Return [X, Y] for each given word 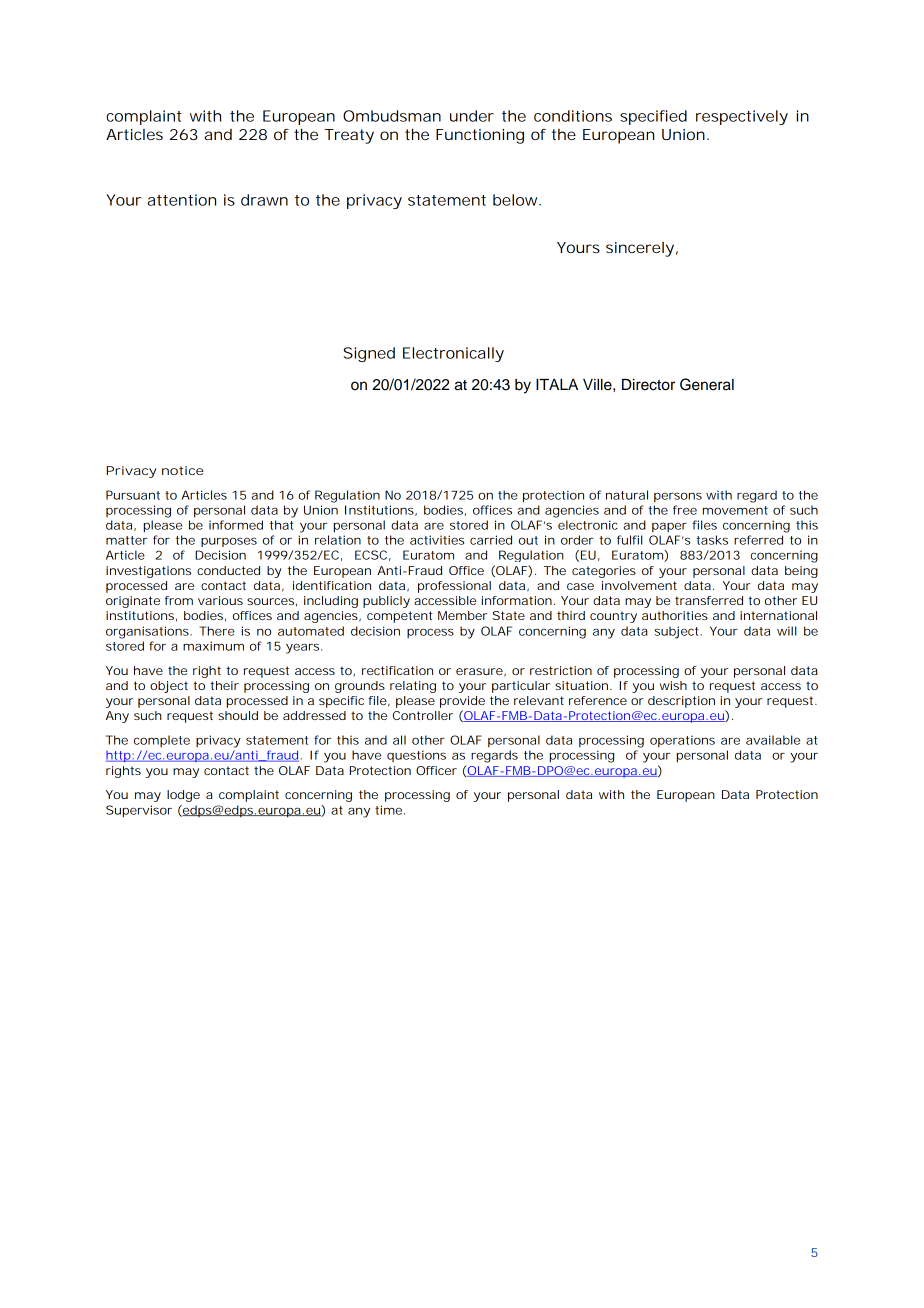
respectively [742, 117]
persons [678, 497]
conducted [228, 570]
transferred [709, 600]
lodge [183, 796]
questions [416, 756]
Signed [369, 354]
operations [682, 741]
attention [181, 200]
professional [454, 587]
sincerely [640, 249]
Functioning [480, 136]
